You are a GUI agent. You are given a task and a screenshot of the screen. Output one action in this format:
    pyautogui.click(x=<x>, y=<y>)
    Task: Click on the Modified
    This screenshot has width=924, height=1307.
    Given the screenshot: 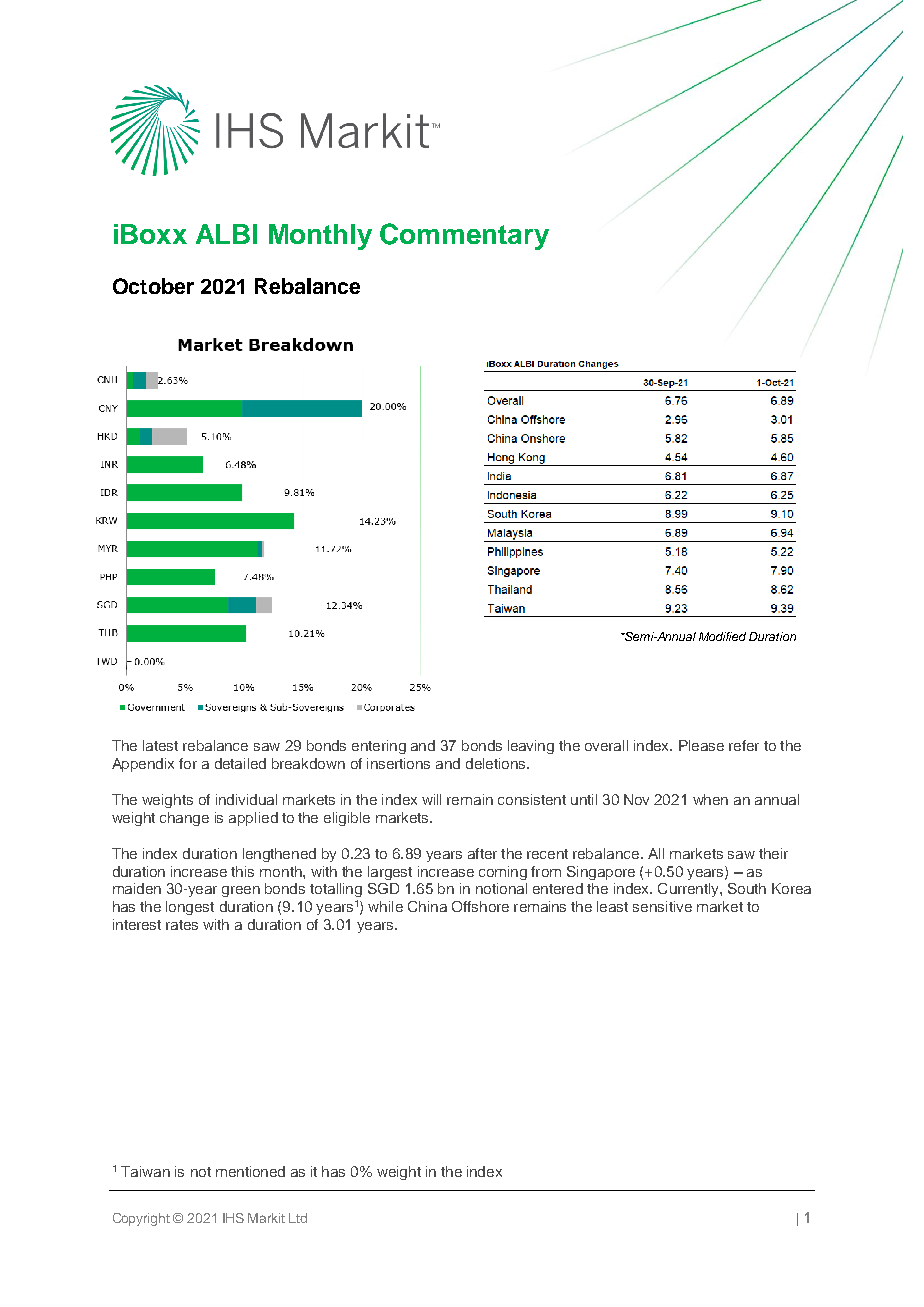 What is the action you would take?
    pyautogui.click(x=722, y=636)
